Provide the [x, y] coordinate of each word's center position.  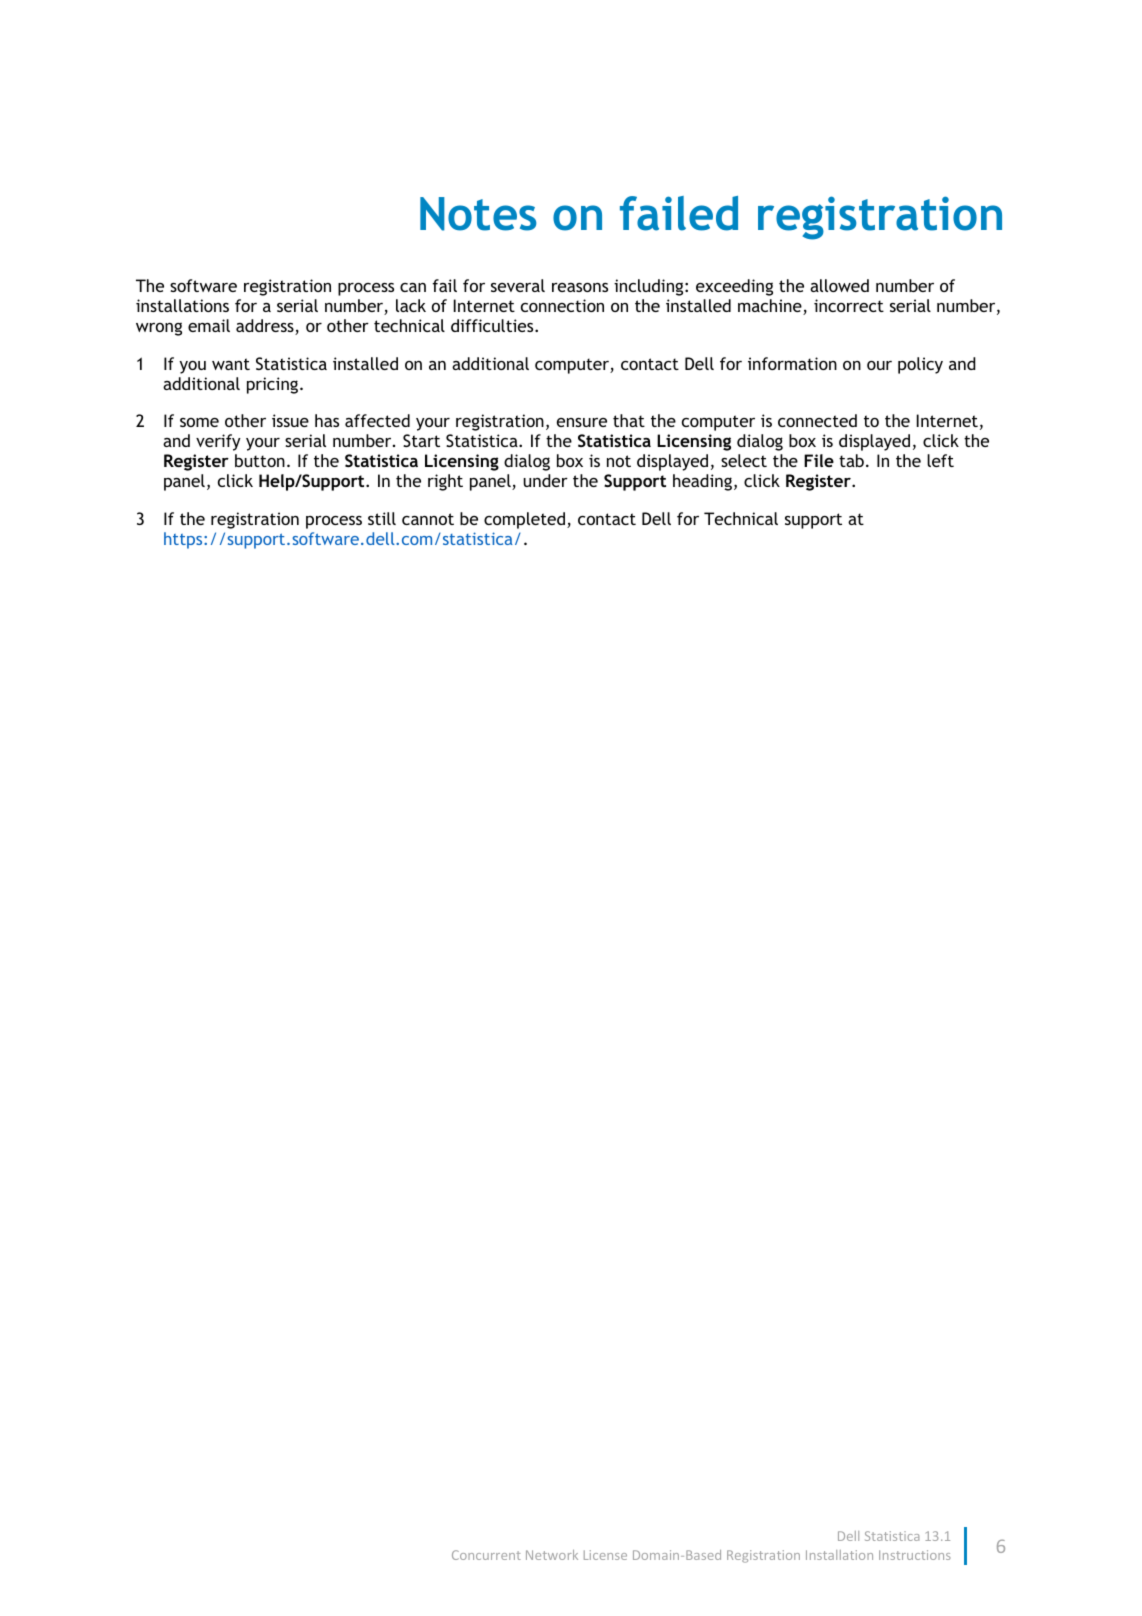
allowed [839, 285]
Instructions [915, 1555]
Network [552, 1555]
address [266, 327]
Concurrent [486, 1555]
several [518, 285]
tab [851, 460]
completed [524, 520]
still [382, 518]
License [605, 1555]
